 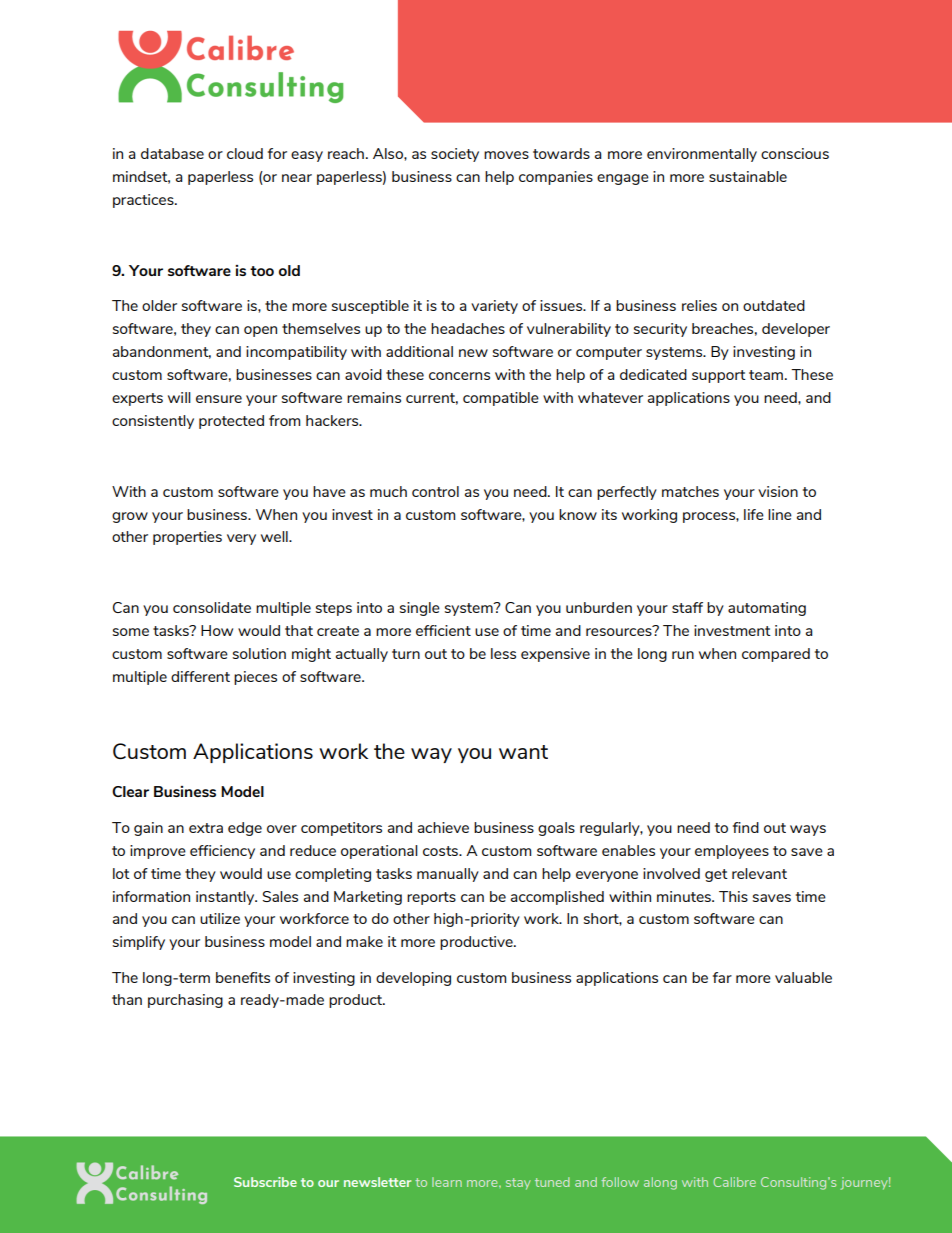 What do you see at coordinates (748, 176) in the screenshot?
I see `sustainable` at bounding box center [748, 176].
